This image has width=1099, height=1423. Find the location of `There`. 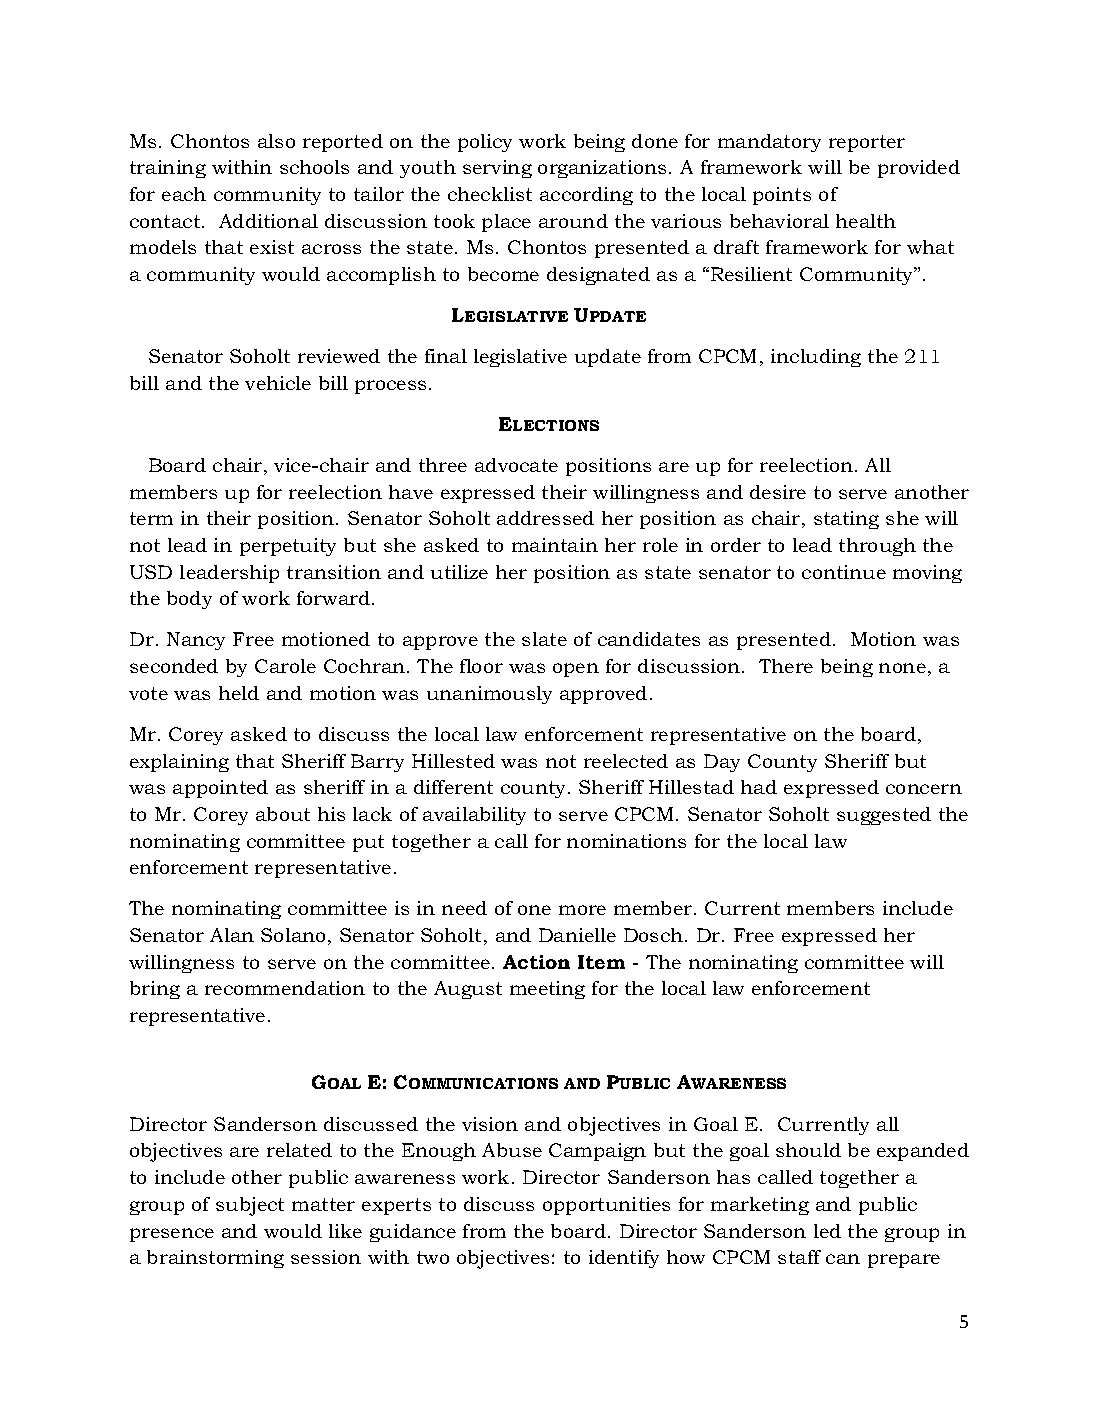

There is located at coordinates (786, 666).
